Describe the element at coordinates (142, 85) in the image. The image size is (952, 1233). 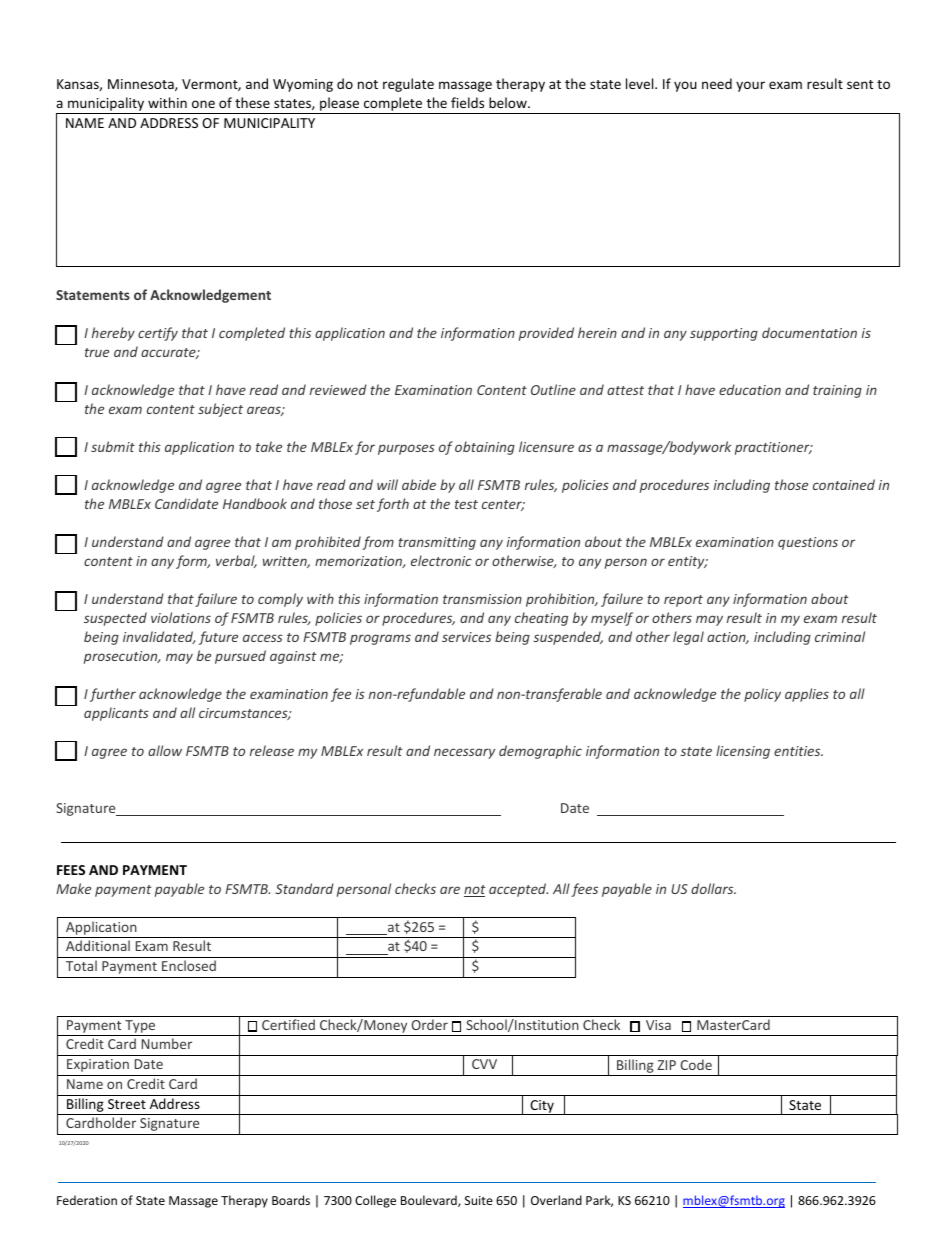
I see `Minnesota` at that location.
